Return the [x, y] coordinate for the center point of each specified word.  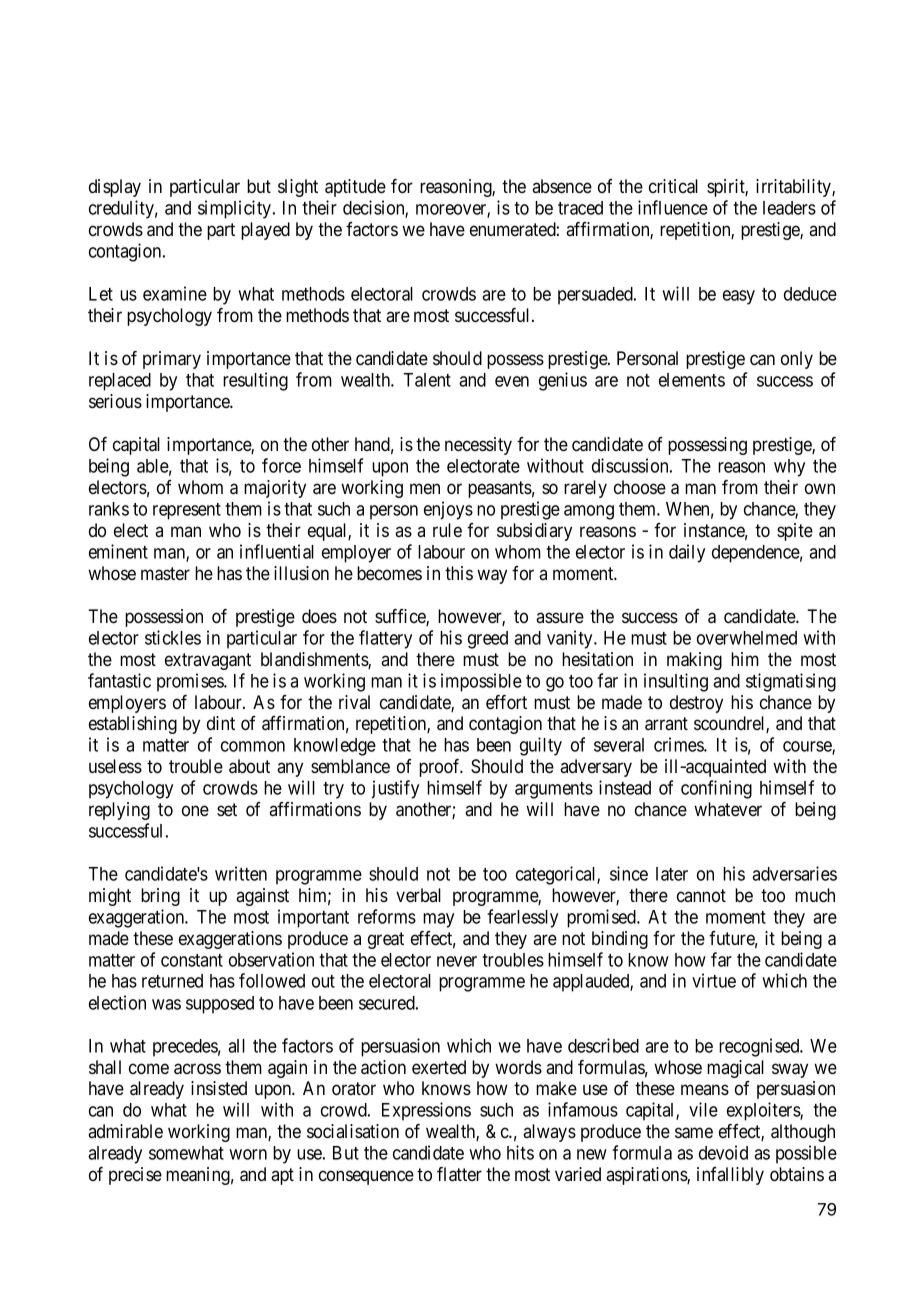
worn [248, 1154]
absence [562, 186]
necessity [478, 446]
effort [506, 702]
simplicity [236, 209]
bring [160, 897]
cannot [701, 895]
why [789, 468]
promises [191, 682]
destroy [696, 704]
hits [520, 1152]
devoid [723, 1152]
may [438, 920]
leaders [789, 208]
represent [187, 511]
